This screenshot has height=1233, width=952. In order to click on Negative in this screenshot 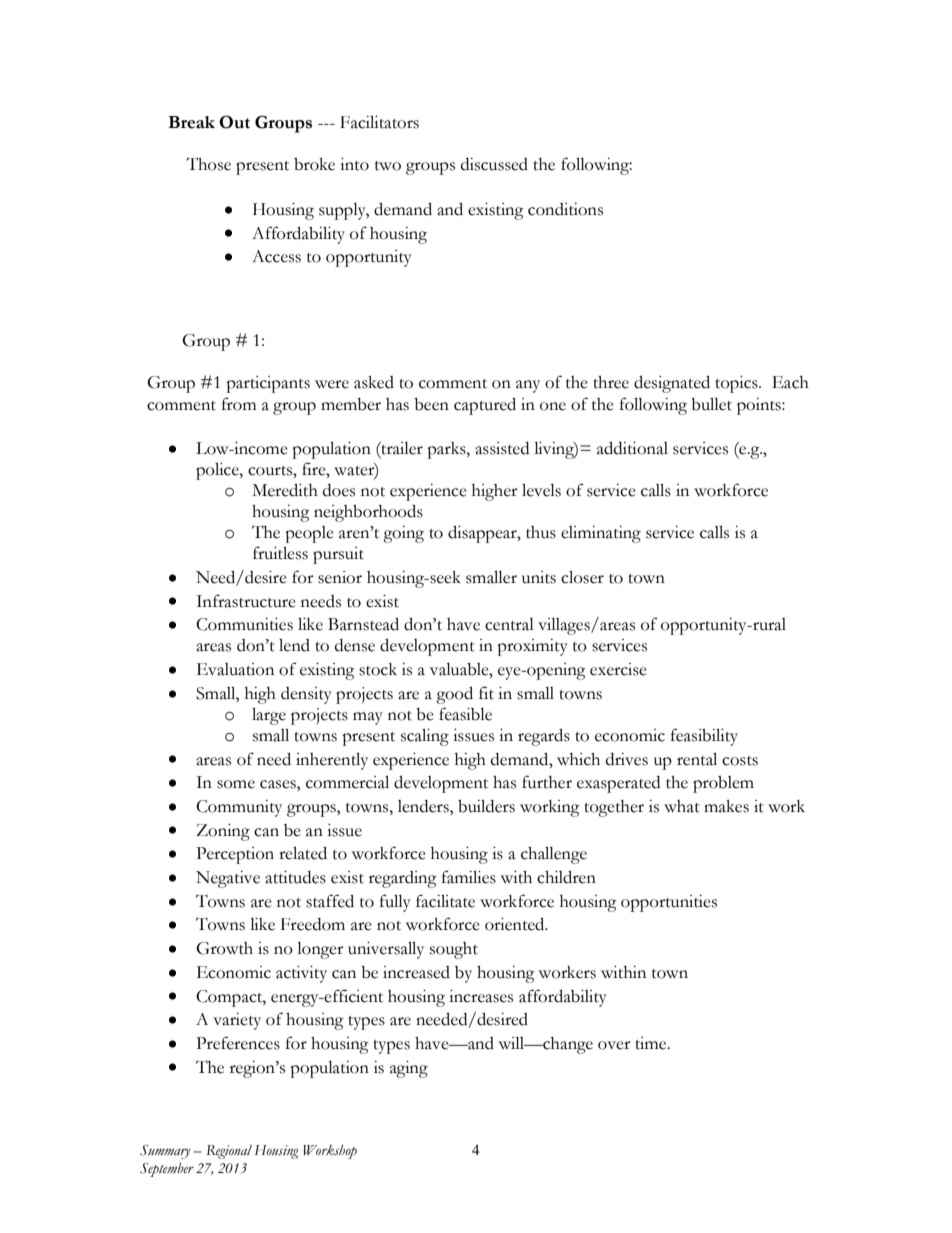, I will do `click(228, 879)`.
